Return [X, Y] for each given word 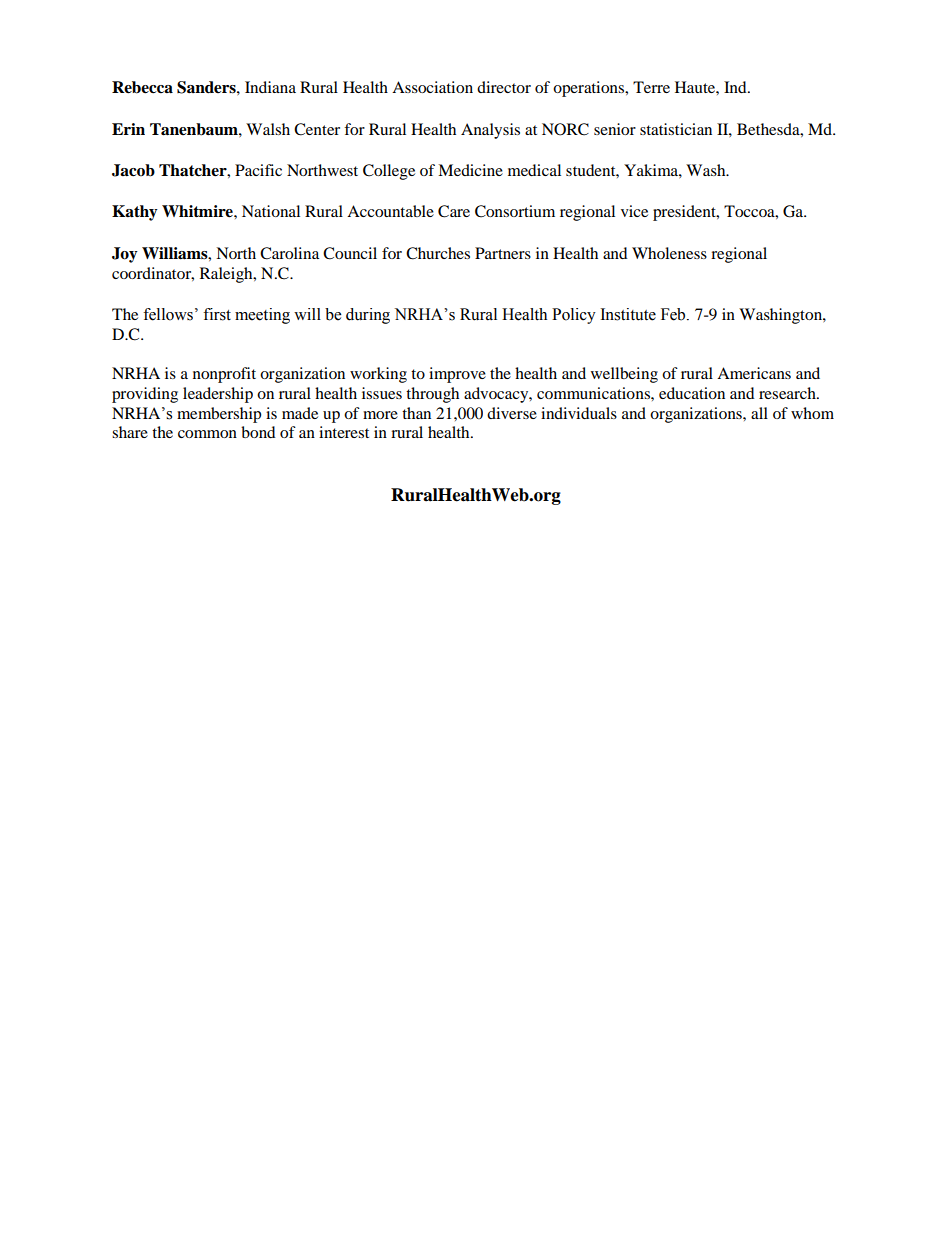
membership [219, 415]
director [504, 87]
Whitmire [198, 211]
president [685, 213]
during [368, 316]
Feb [674, 314]
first [217, 314]
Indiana [270, 87]
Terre [651, 87]
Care [454, 211]
